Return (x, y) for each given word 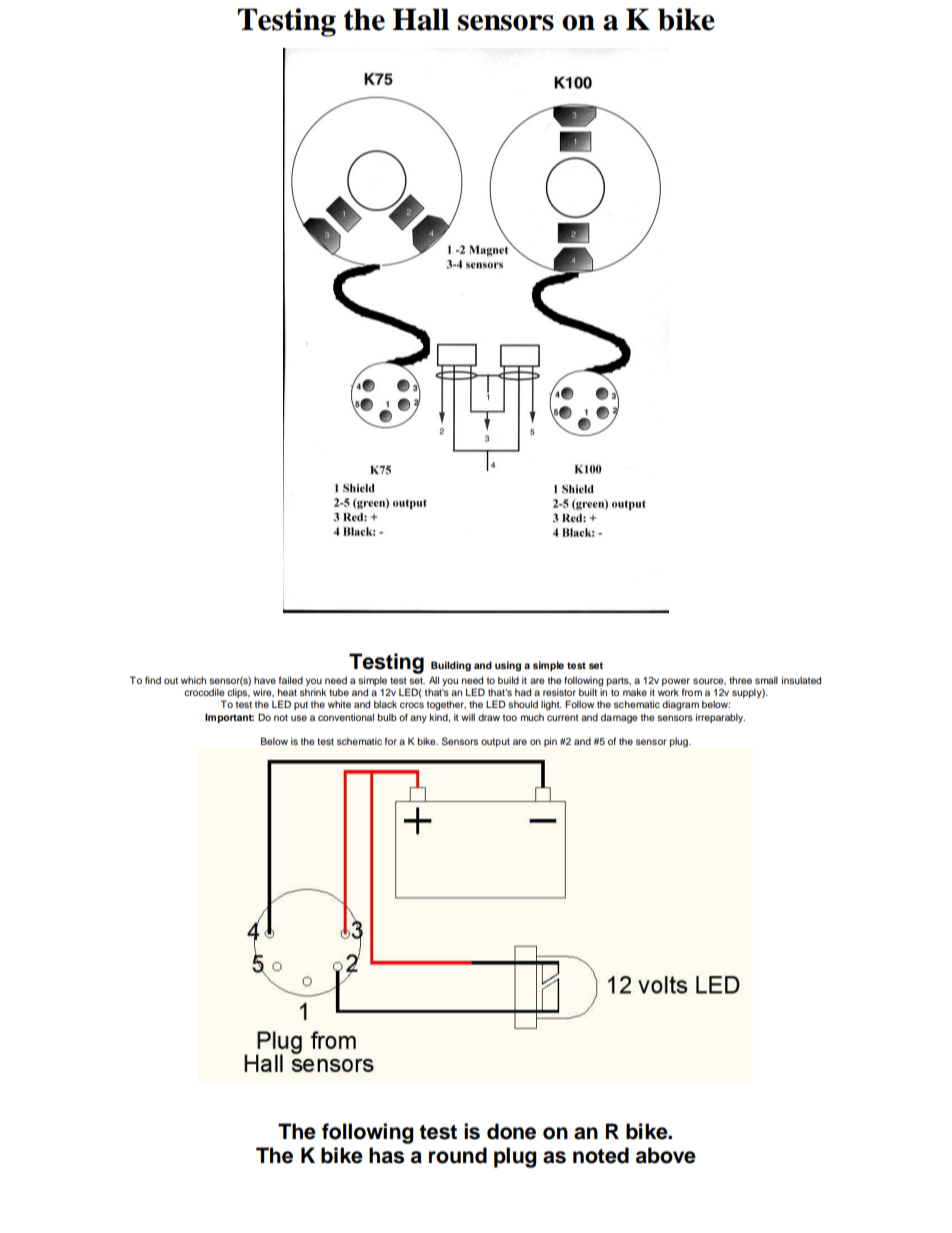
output (495, 742)
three (740, 680)
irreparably (720, 718)
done (511, 1131)
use (299, 718)
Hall (421, 19)
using (508, 666)
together (446, 706)
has (386, 1155)
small (766, 680)
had (523, 692)
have (265, 680)
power (676, 683)
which (193, 680)
